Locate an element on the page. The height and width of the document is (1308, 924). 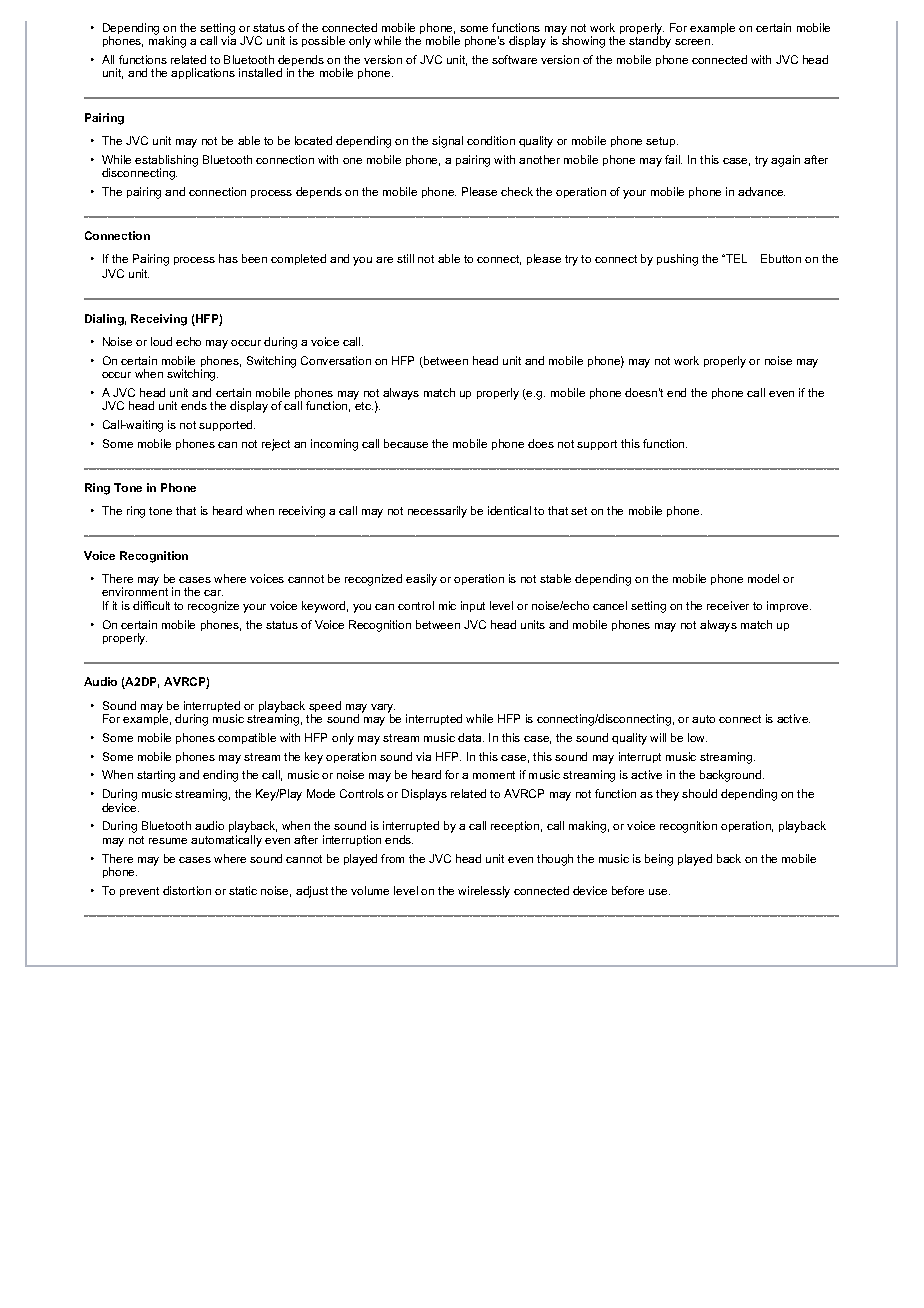
wirelessly is located at coordinates (484, 892).
